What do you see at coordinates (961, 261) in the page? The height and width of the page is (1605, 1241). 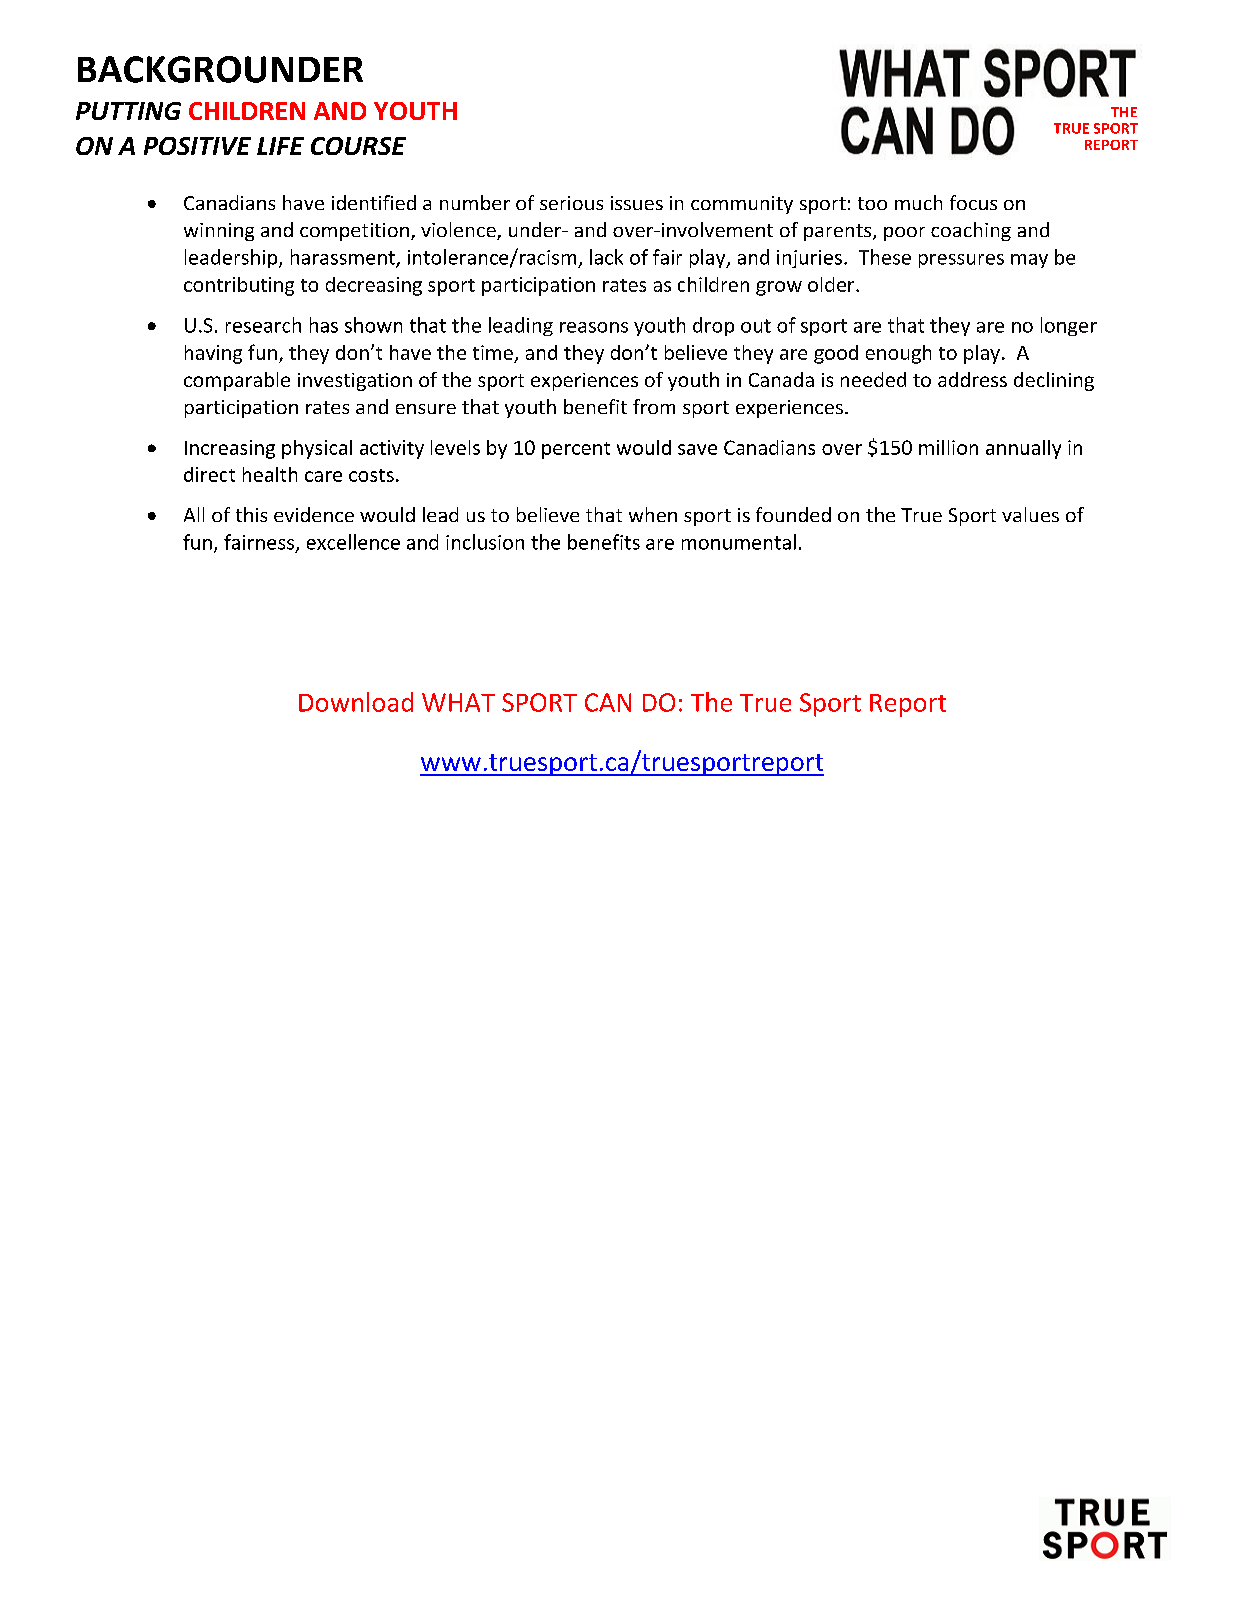 I see `pressures` at bounding box center [961, 261].
